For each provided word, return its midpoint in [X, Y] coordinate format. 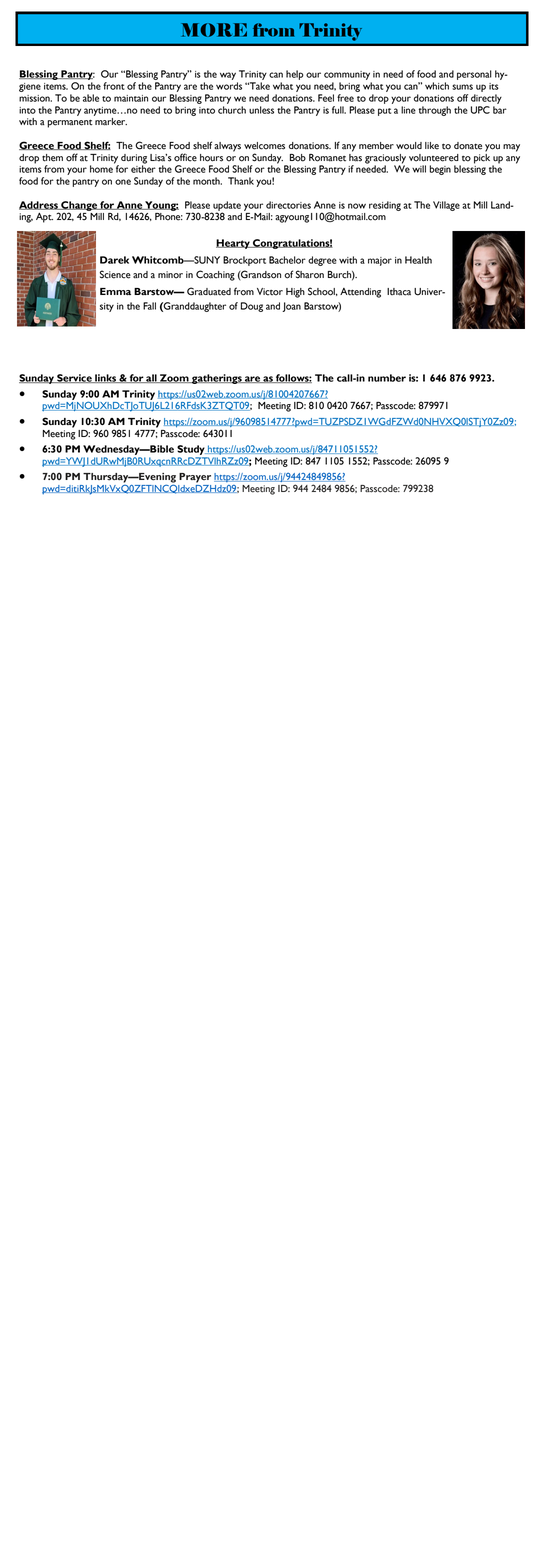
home [102, 168]
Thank [241, 181]
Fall [149, 306]
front [114, 86]
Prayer [195, 478]
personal [474, 75]
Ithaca [399, 292]
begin [440, 170]
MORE [214, 30]
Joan [291, 307]
